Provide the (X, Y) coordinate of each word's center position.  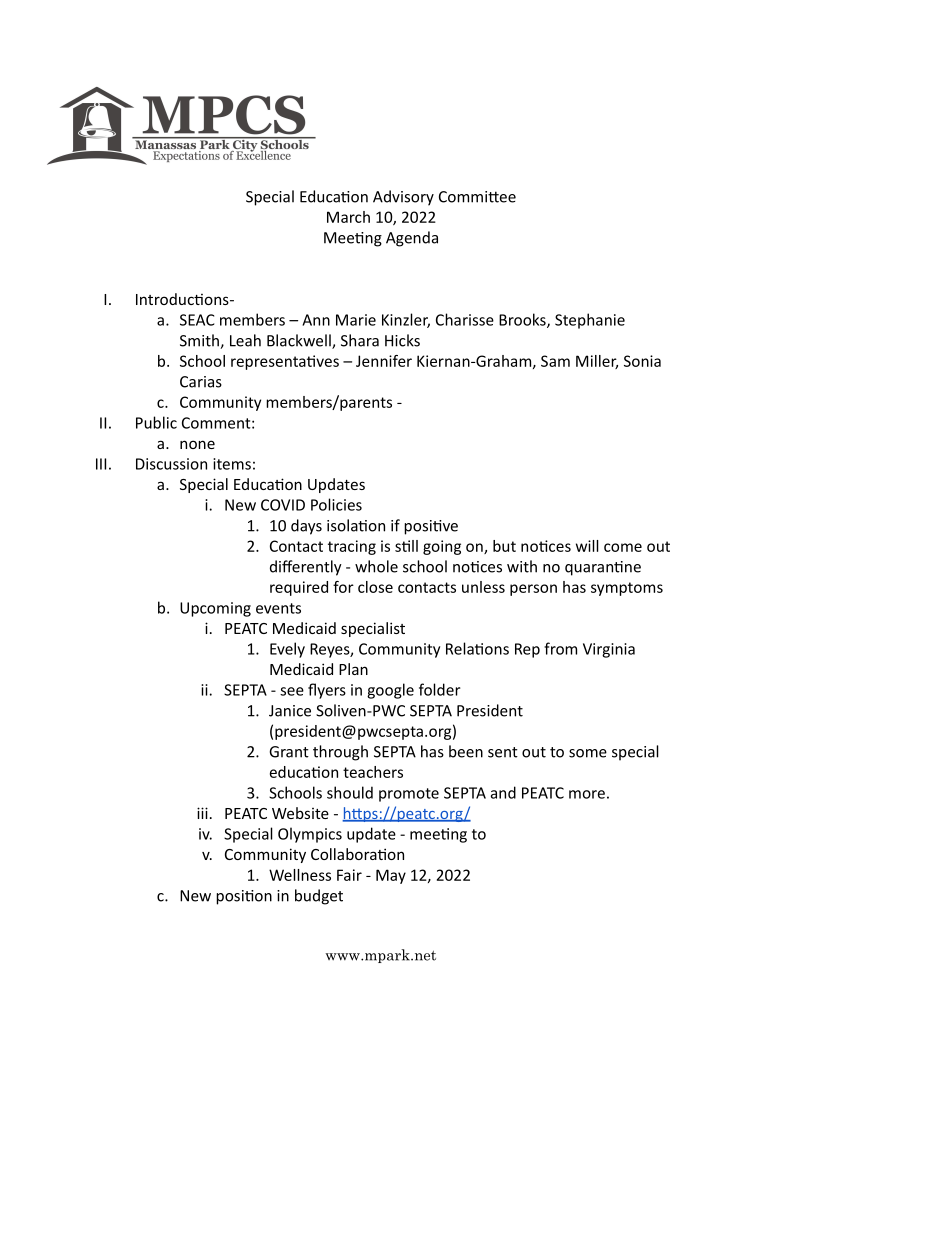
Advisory (403, 198)
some (588, 753)
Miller (597, 362)
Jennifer (384, 361)
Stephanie (590, 321)
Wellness (300, 875)
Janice (290, 711)
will (587, 546)
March (348, 217)
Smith (200, 341)
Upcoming (215, 609)
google (390, 691)
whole (376, 566)
